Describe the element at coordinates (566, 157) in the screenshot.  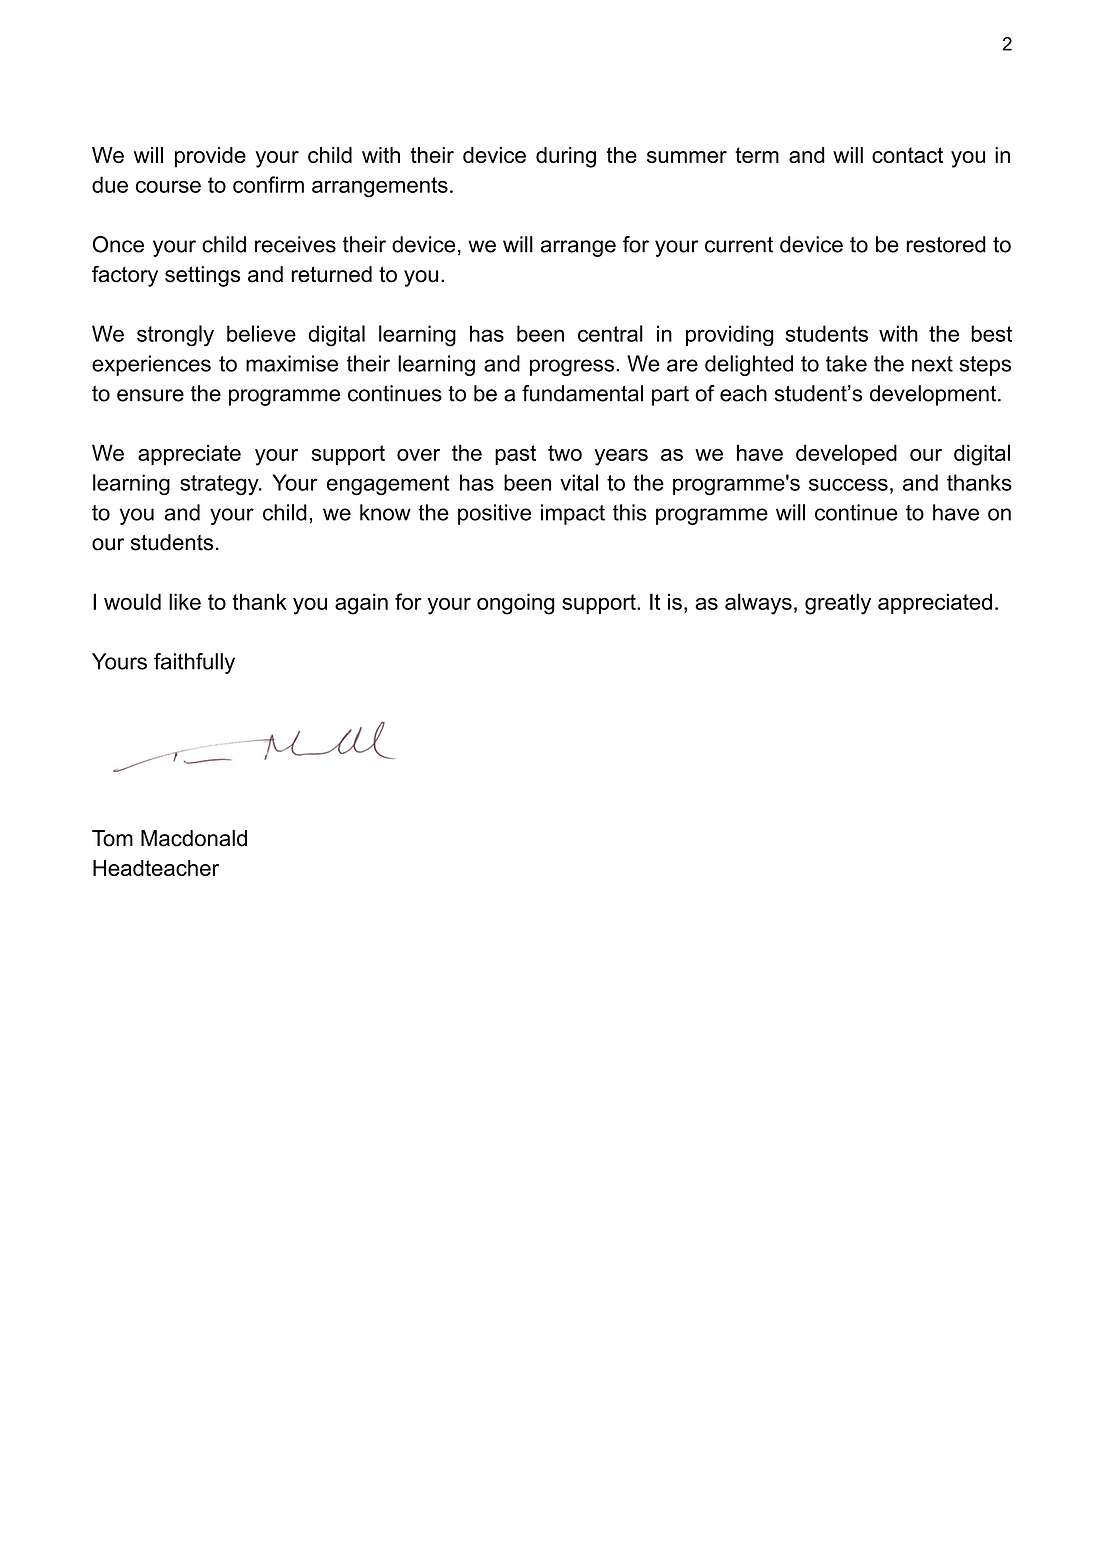
I see `during` at that location.
